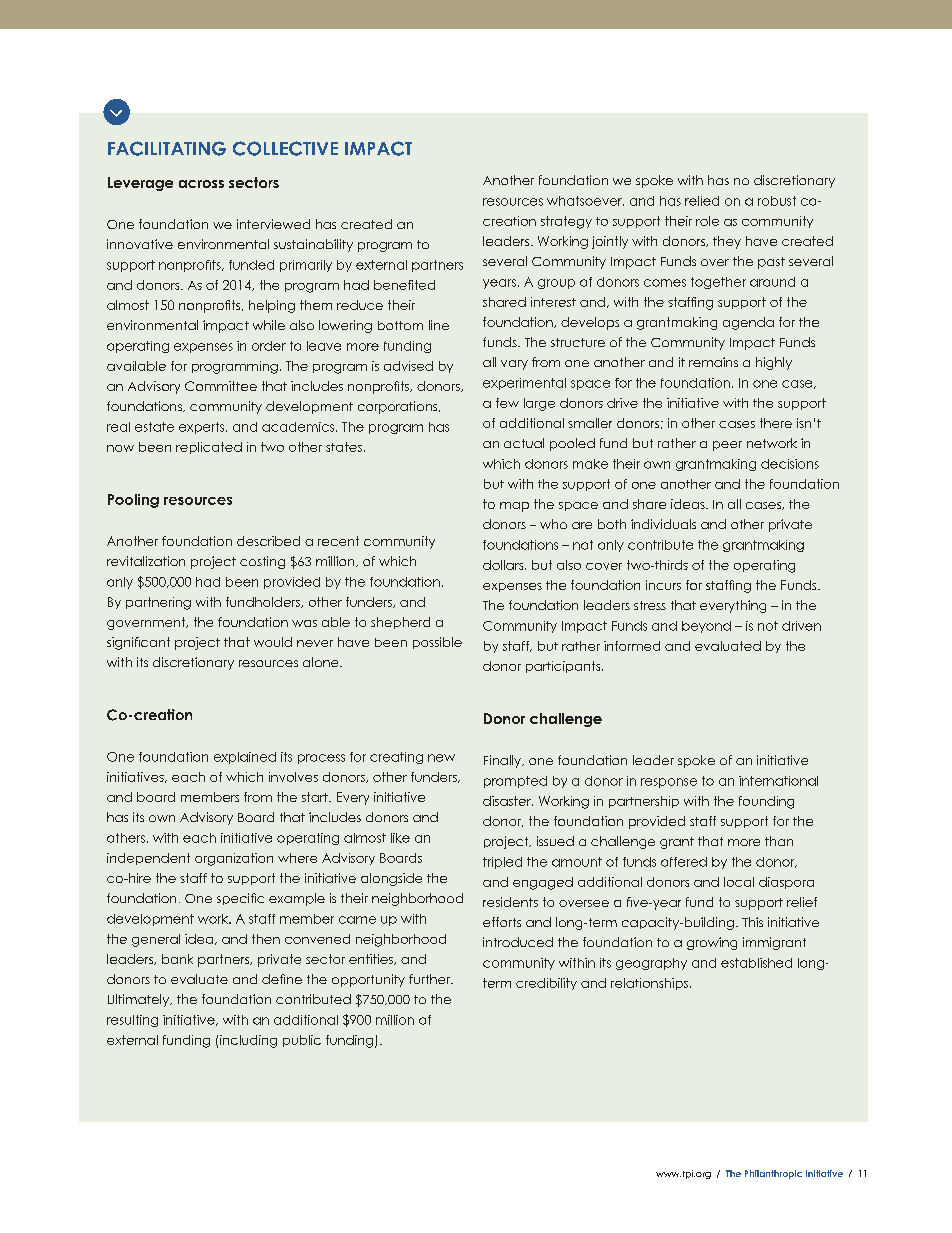 This image has width=952, height=1233. Describe the element at coordinates (441, 758) in the image. I see `new` at that location.
